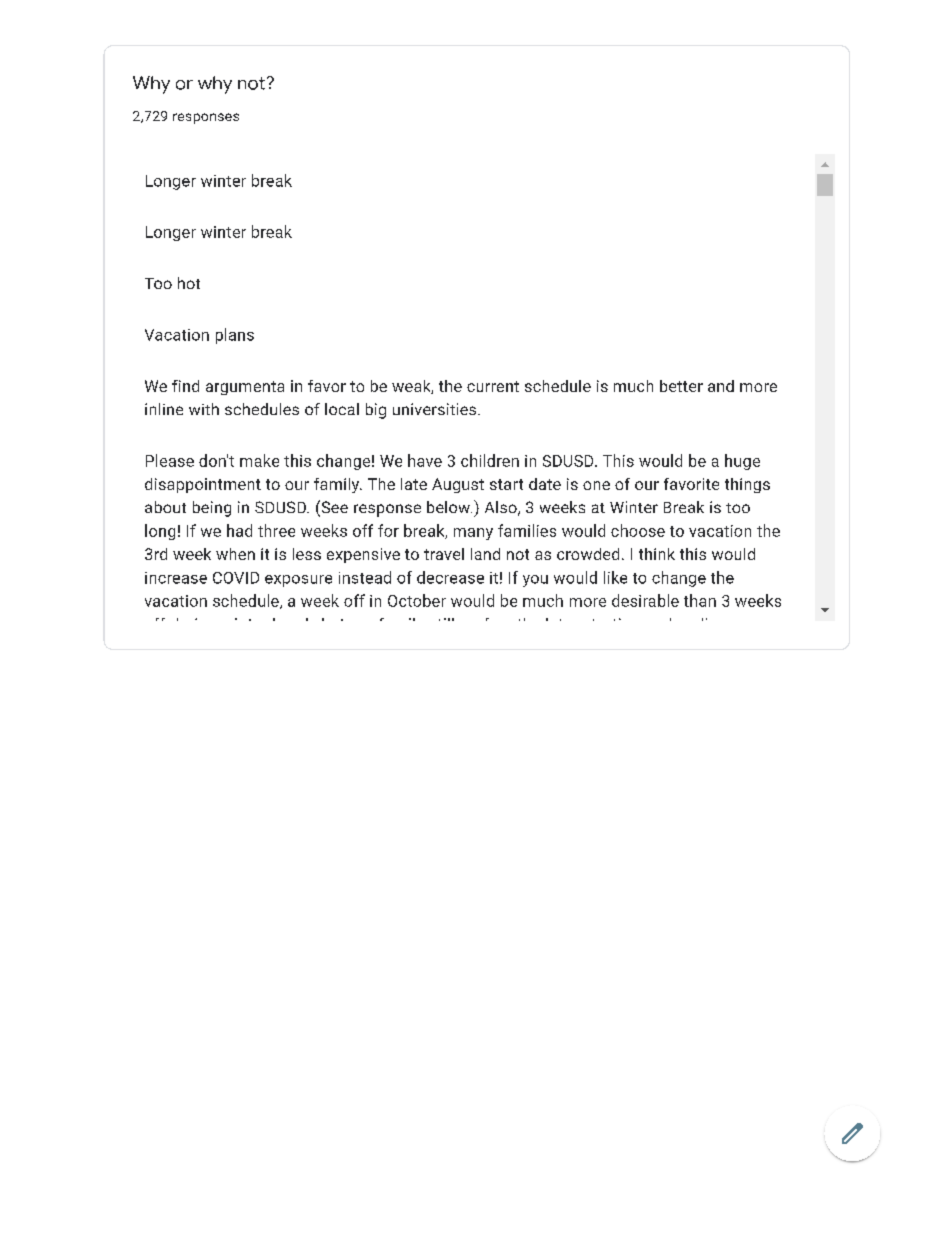 This document has height=1233, width=952. What do you see at coordinates (493, 386) in the document?
I see `current` at bounding box center [493, 386].
